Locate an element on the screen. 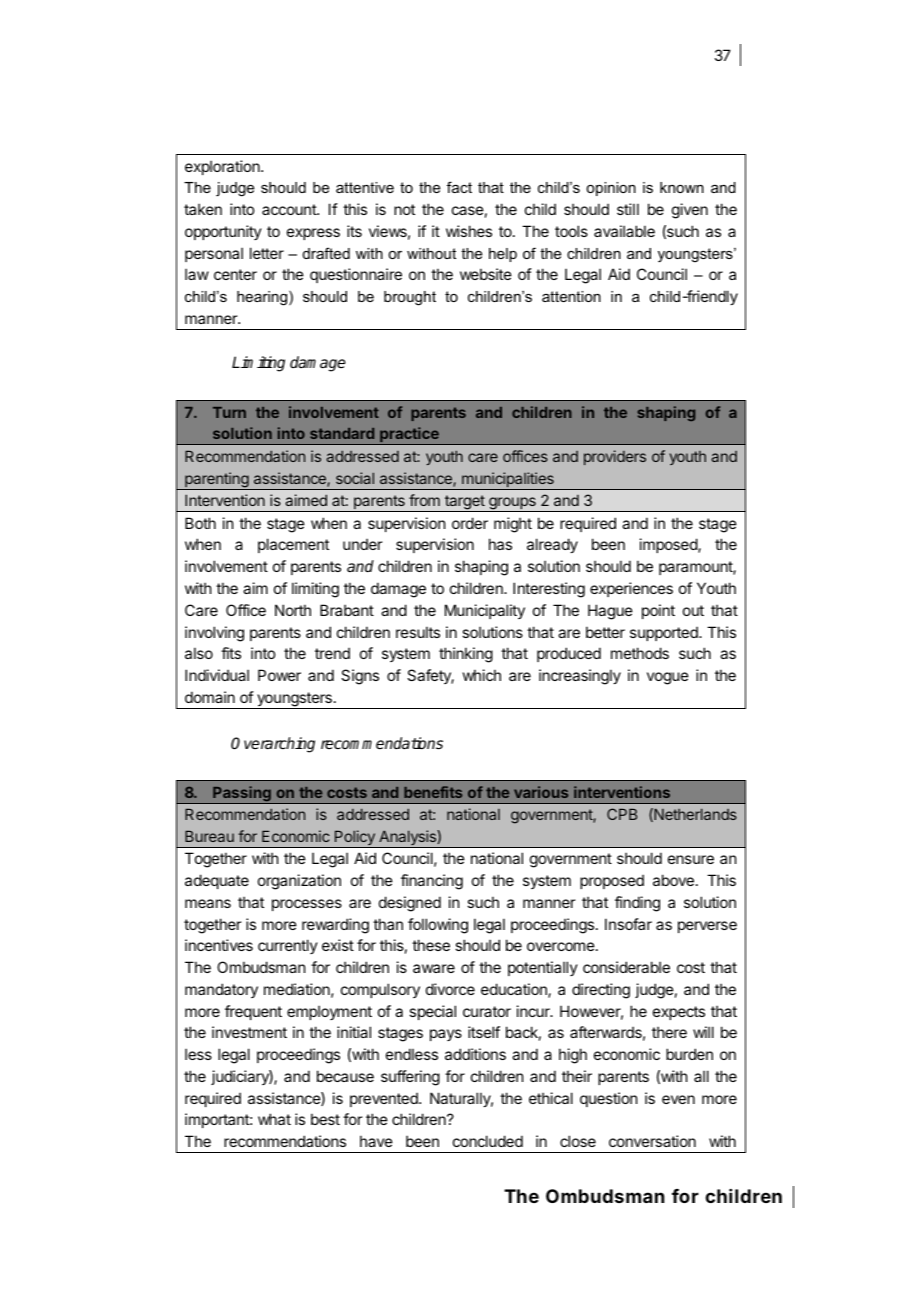 The width and height of the screenshot is (924, 1308). concluded is located at coordinates (488, 1141).
